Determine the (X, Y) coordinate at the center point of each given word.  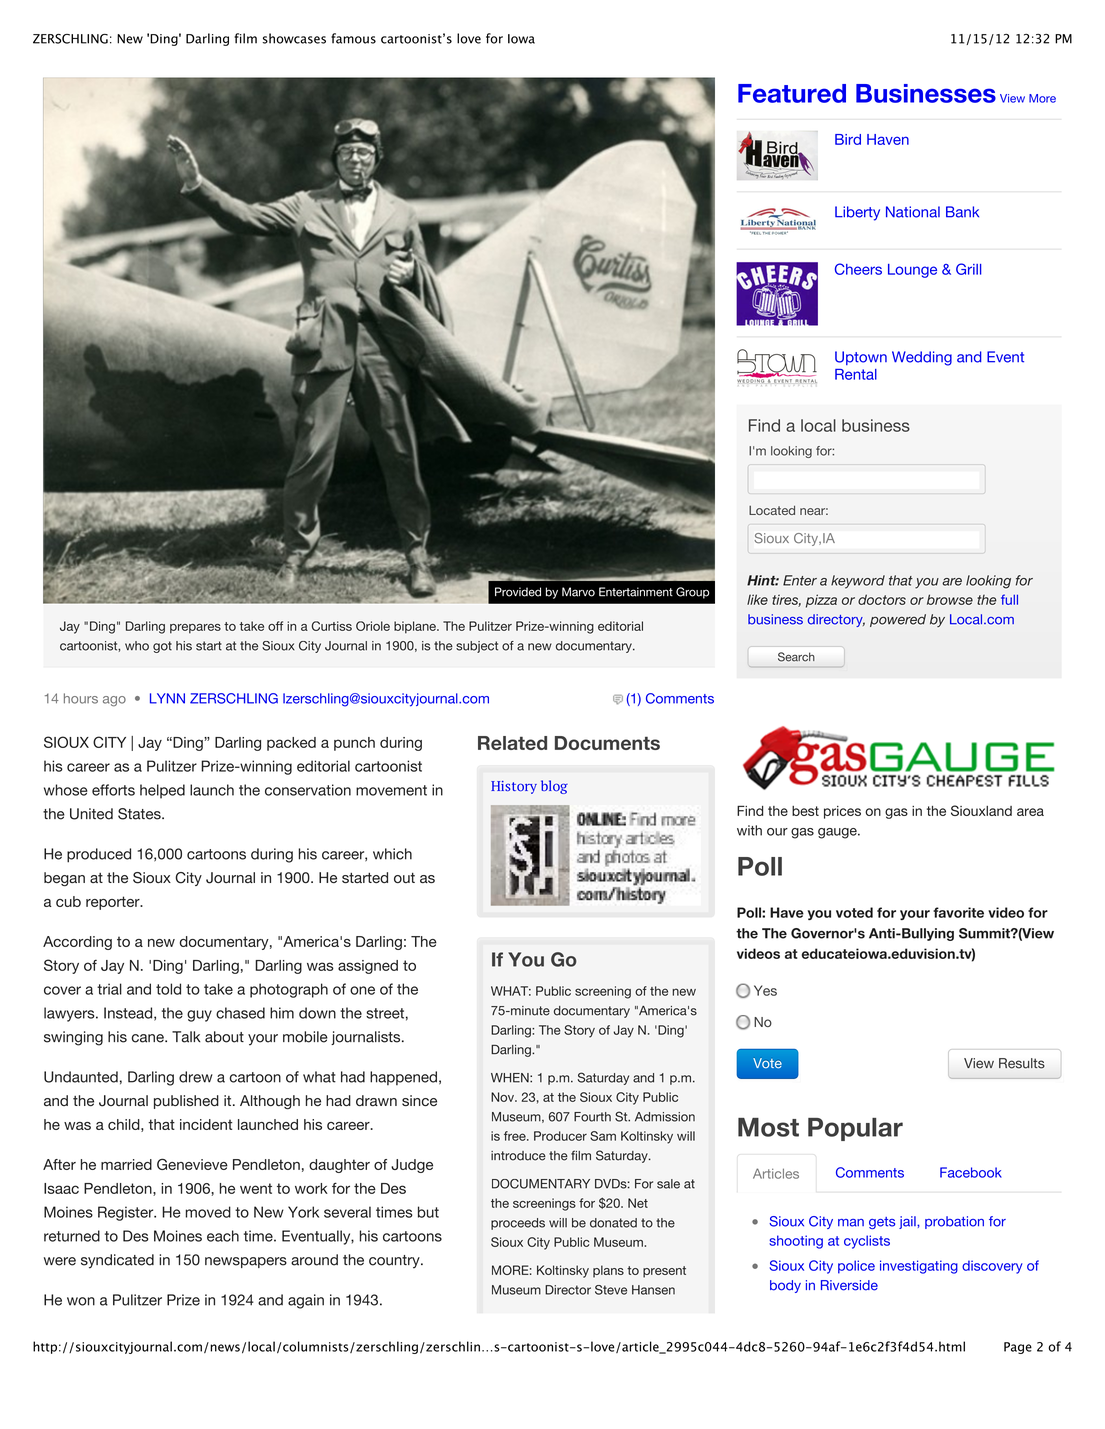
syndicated (117, 1261)
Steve (611, 1290)
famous (353, 38)
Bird (848, 139)
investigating (919, 1267)
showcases (294, 38)
